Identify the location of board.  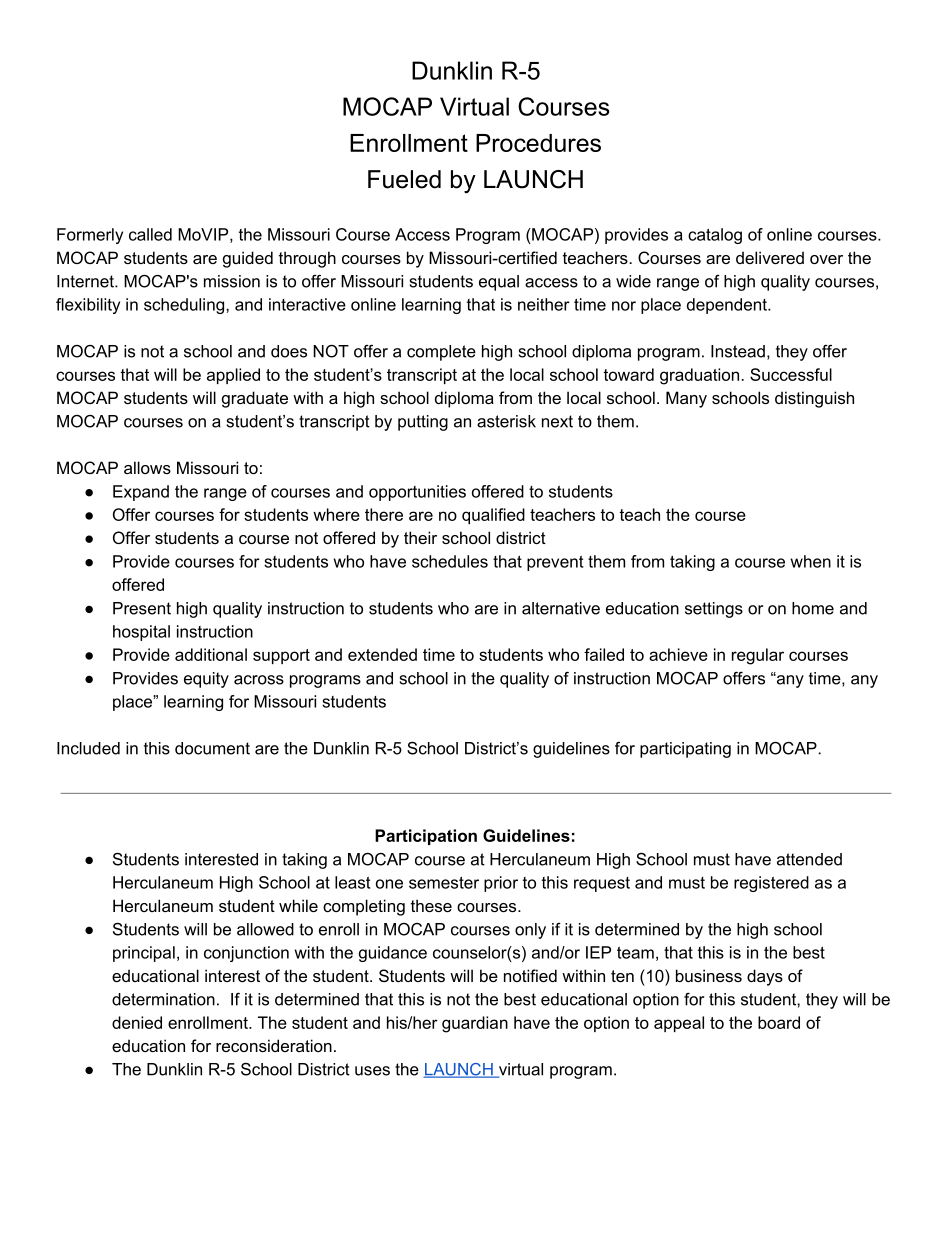
(779, 1022).
